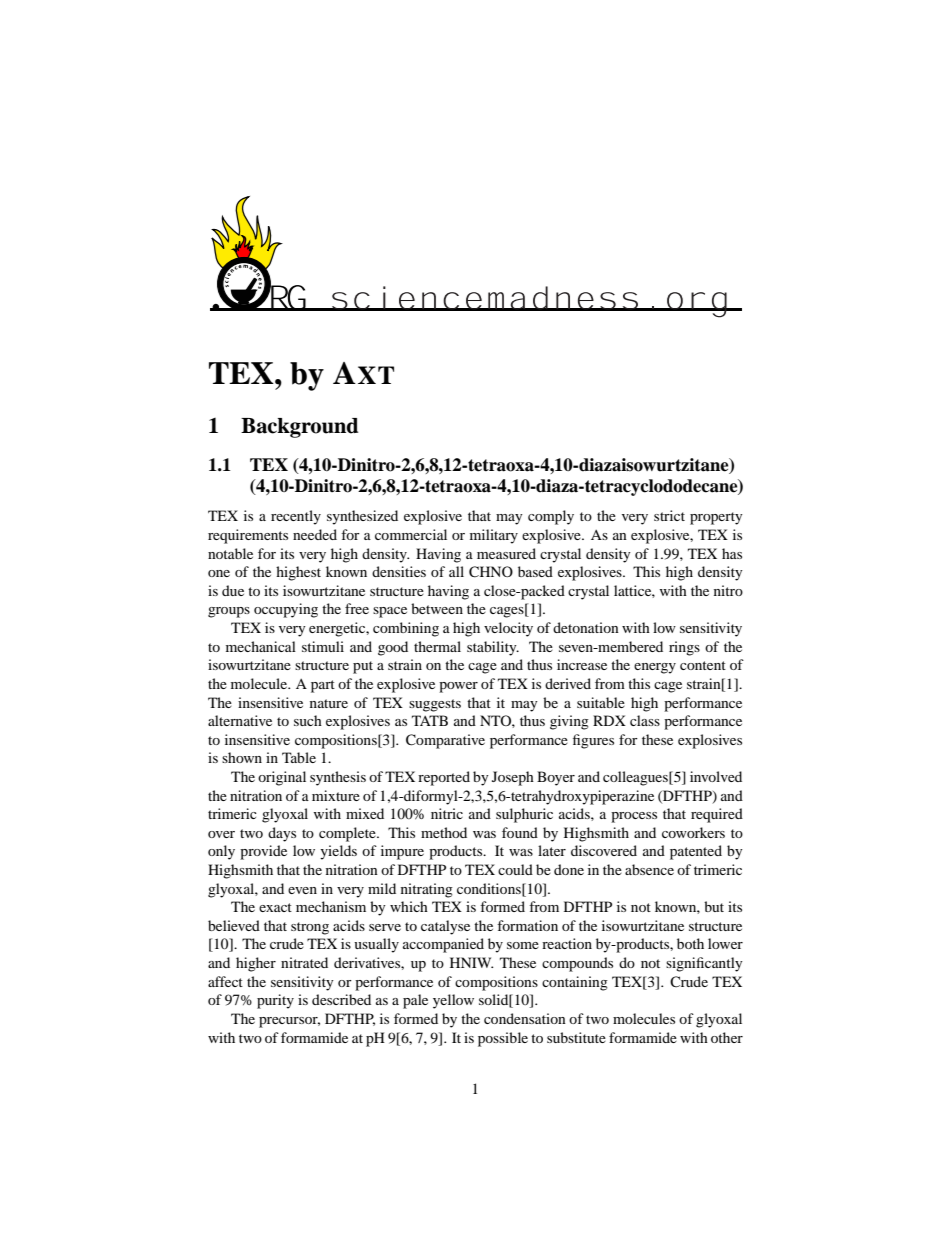 Image resolution: width=952 pixels, height=1233 pixels. I want to click on class, so click(645, 720).
